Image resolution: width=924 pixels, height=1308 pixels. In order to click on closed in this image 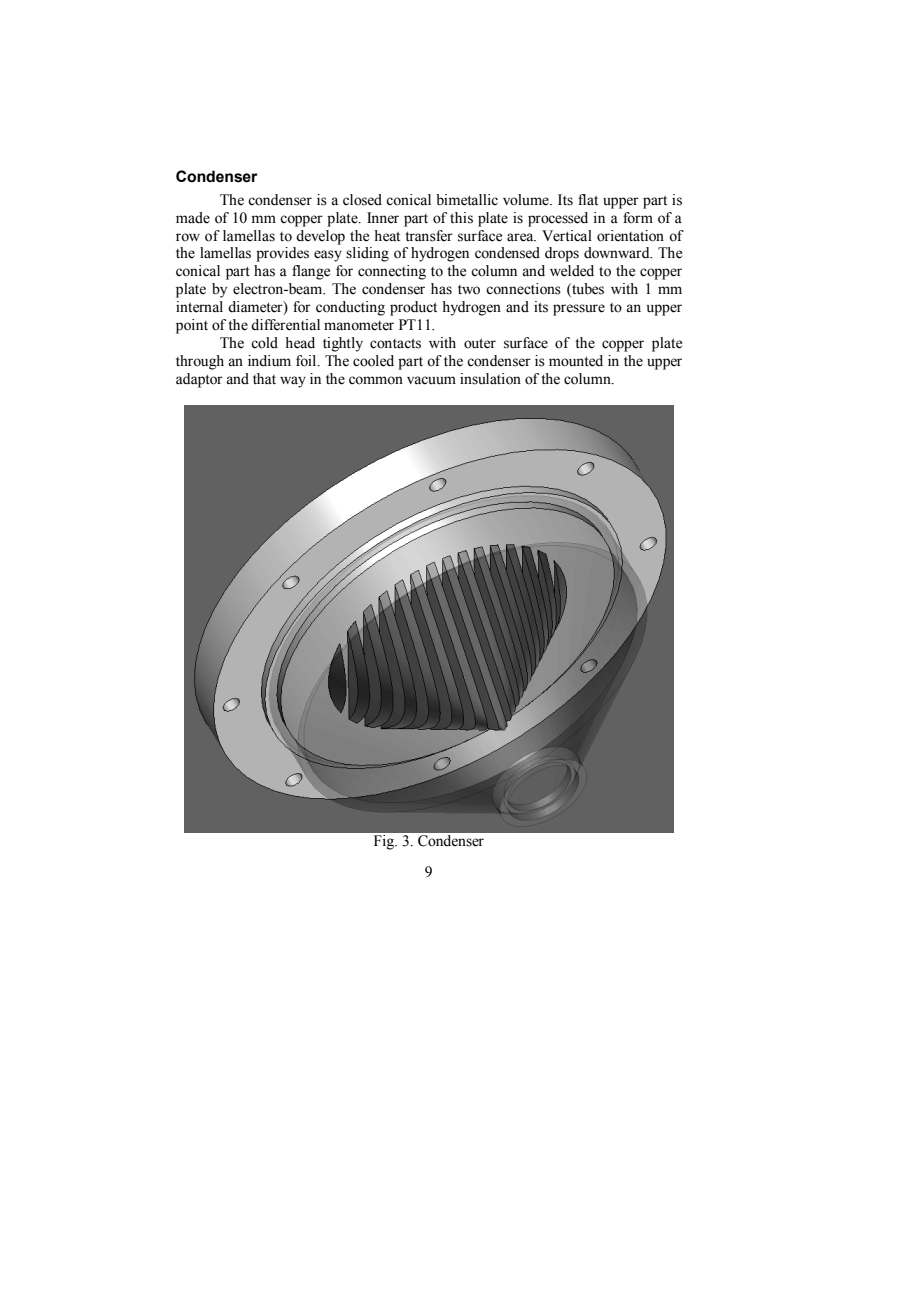, I will do `click(362, 200)`.
